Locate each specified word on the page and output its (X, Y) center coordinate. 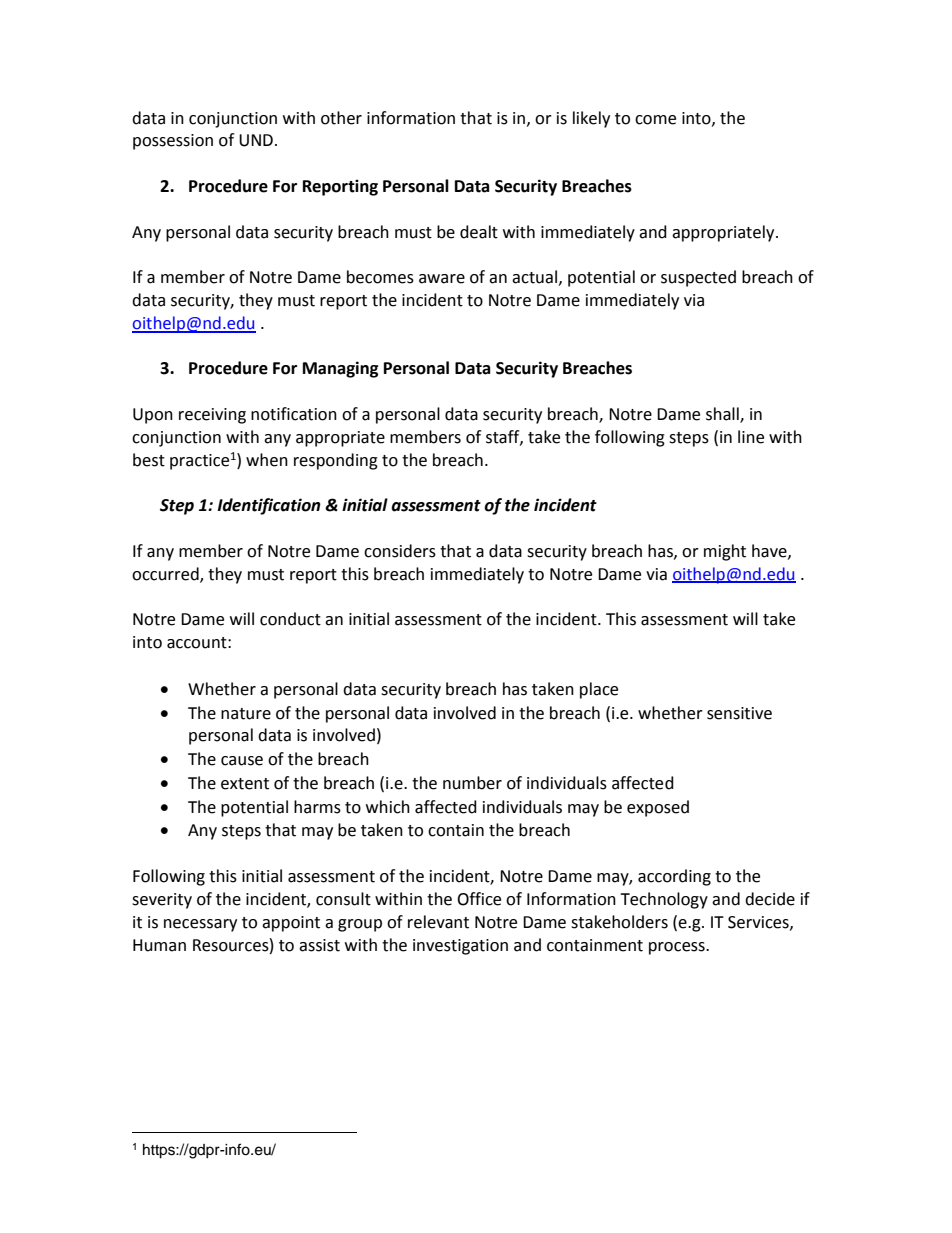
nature (246, 714)
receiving (212, 416)
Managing (341, 369)
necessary (200, 925)
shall (723, 415)
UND (256, 140)
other (341, 118)
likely (591, 119)
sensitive (739, 713)
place (599, 690)
